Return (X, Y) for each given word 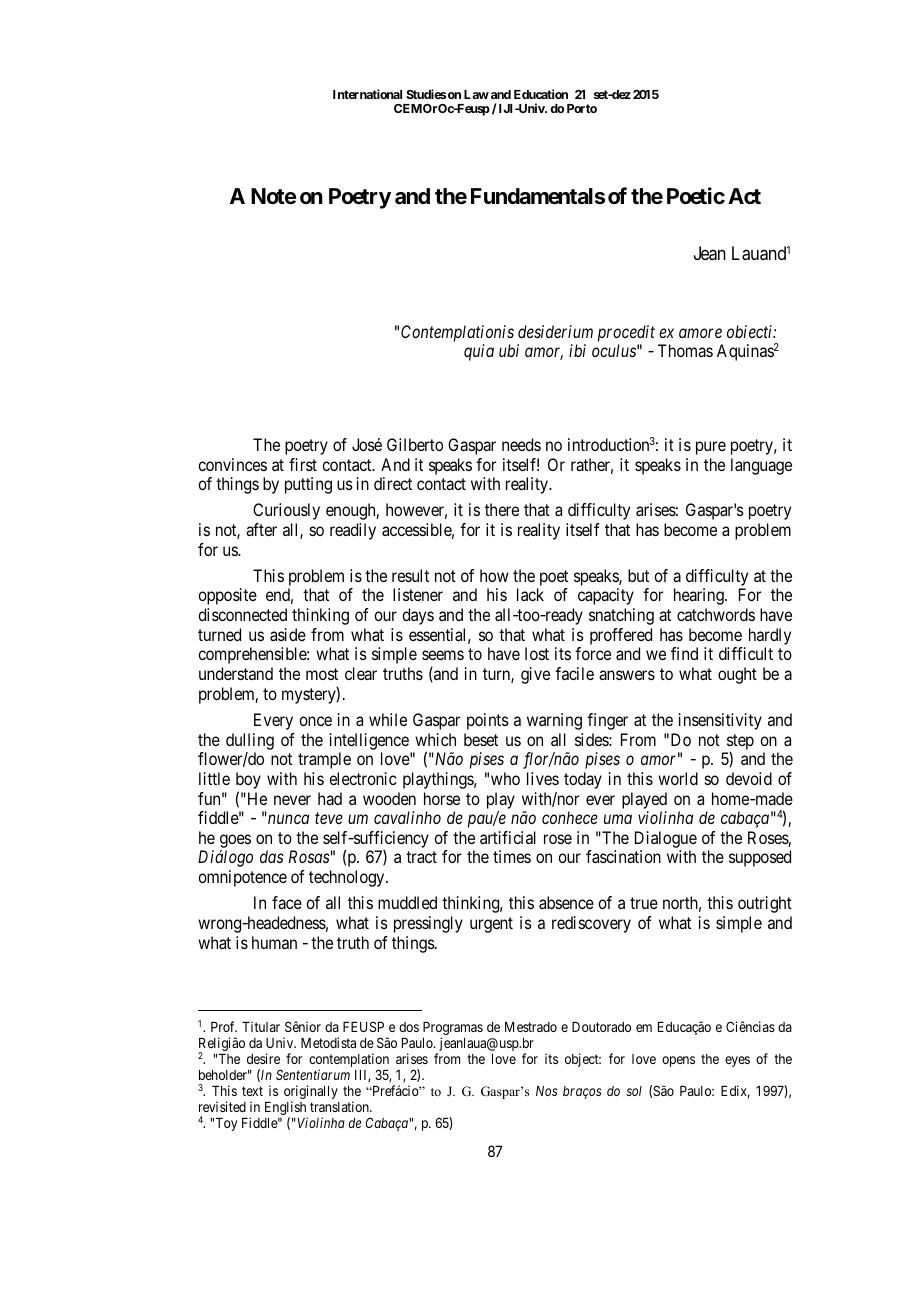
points (488, 721)
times (512, 856)
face (287, 902)
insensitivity (720, 721)
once (315, 721)
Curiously (286, 511)
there (502, 509)
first (303, 464)
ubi (509, 350)
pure (711, 448)
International (367, 94)
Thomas (685, 350)
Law (476, 94)
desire (263, 1058)
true (644, 903)
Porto (582, 108)
